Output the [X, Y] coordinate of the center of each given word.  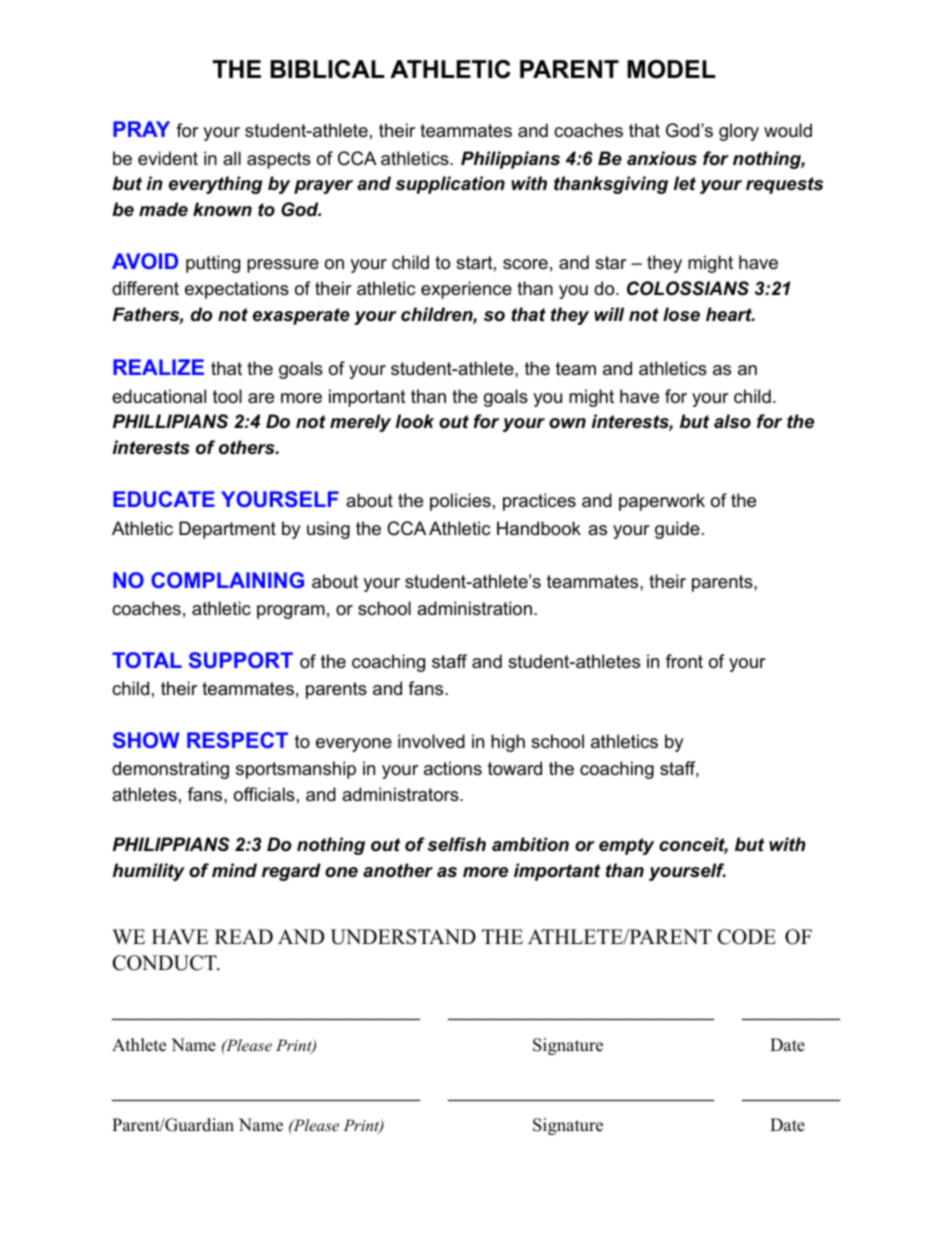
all [232, 158]
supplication [450, 185]
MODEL [671, 69]
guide [677, 530]
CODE [747, 937]
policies [460, 502]
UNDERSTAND [403, 937]
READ [244, 936]
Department [227, 530]
